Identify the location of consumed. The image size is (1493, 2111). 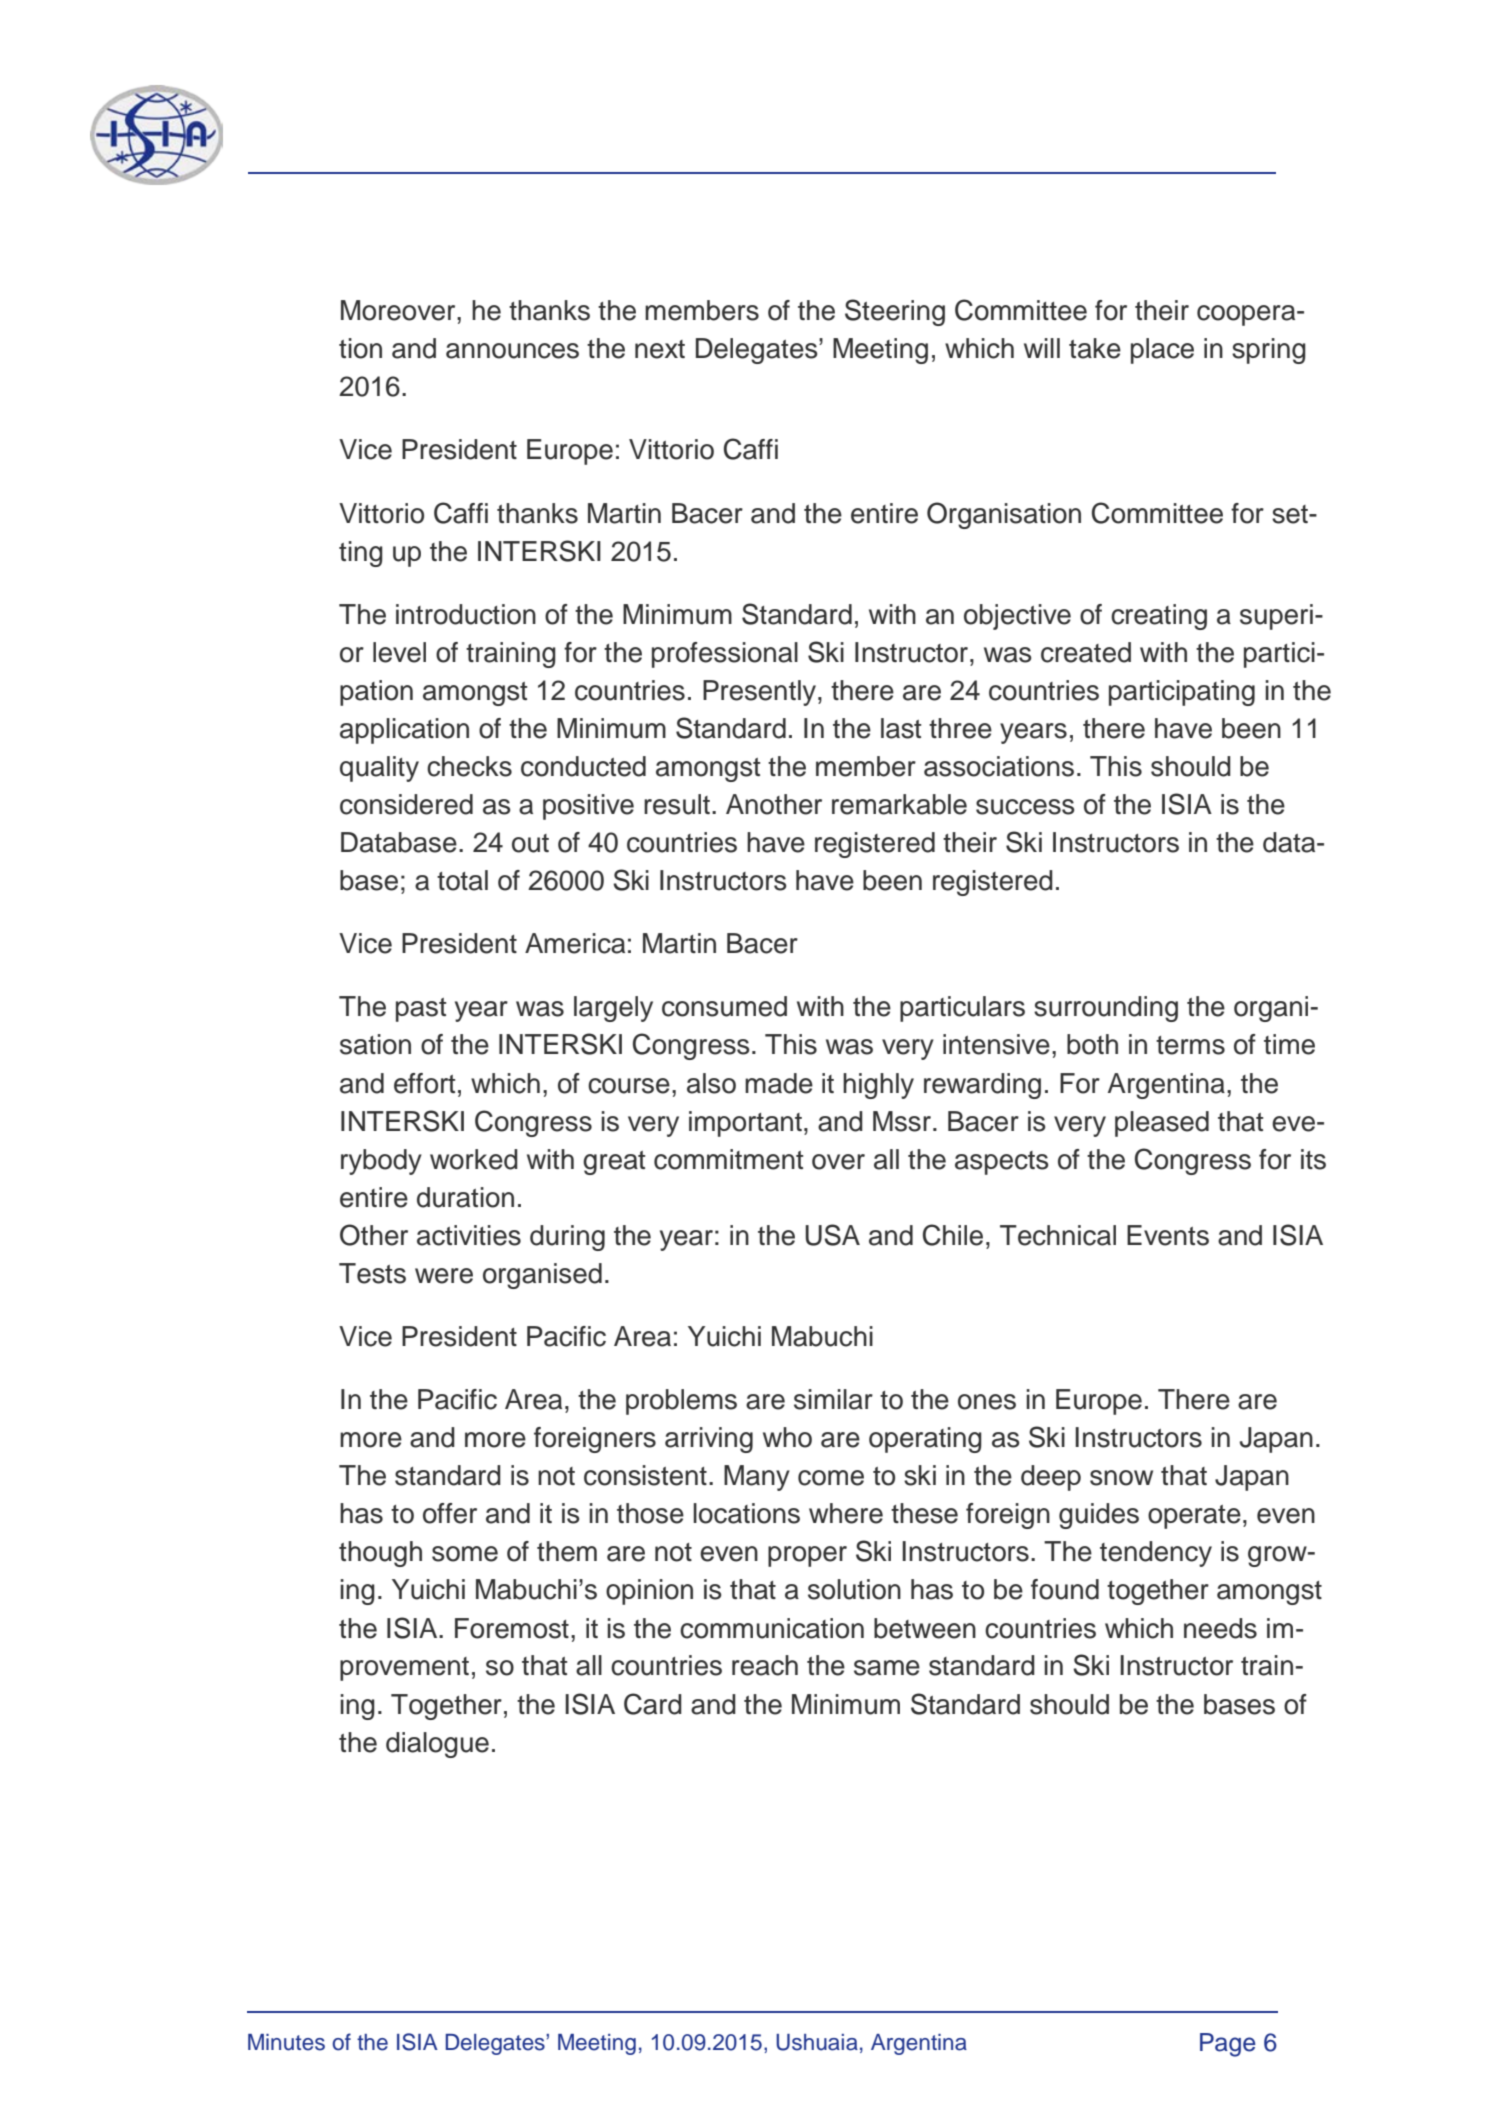
(724, 1006).
